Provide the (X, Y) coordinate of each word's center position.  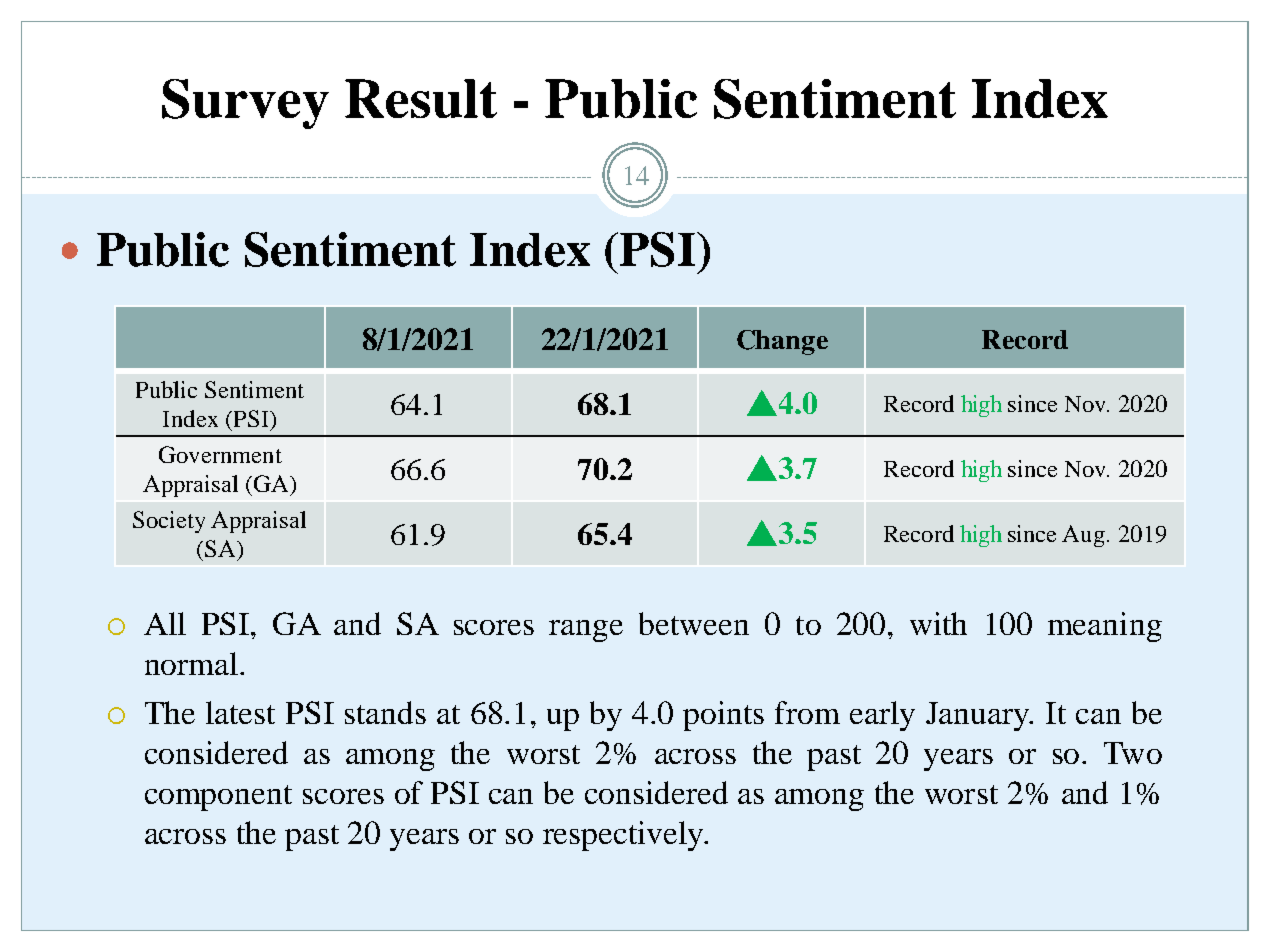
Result (421, 98)
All (165, 623)
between (694, 623)
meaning (1105, 627)
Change (782, 342)
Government (220, 454)
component (218, 798)
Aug (1083, 536)
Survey (245, 104)
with (938, 623)
